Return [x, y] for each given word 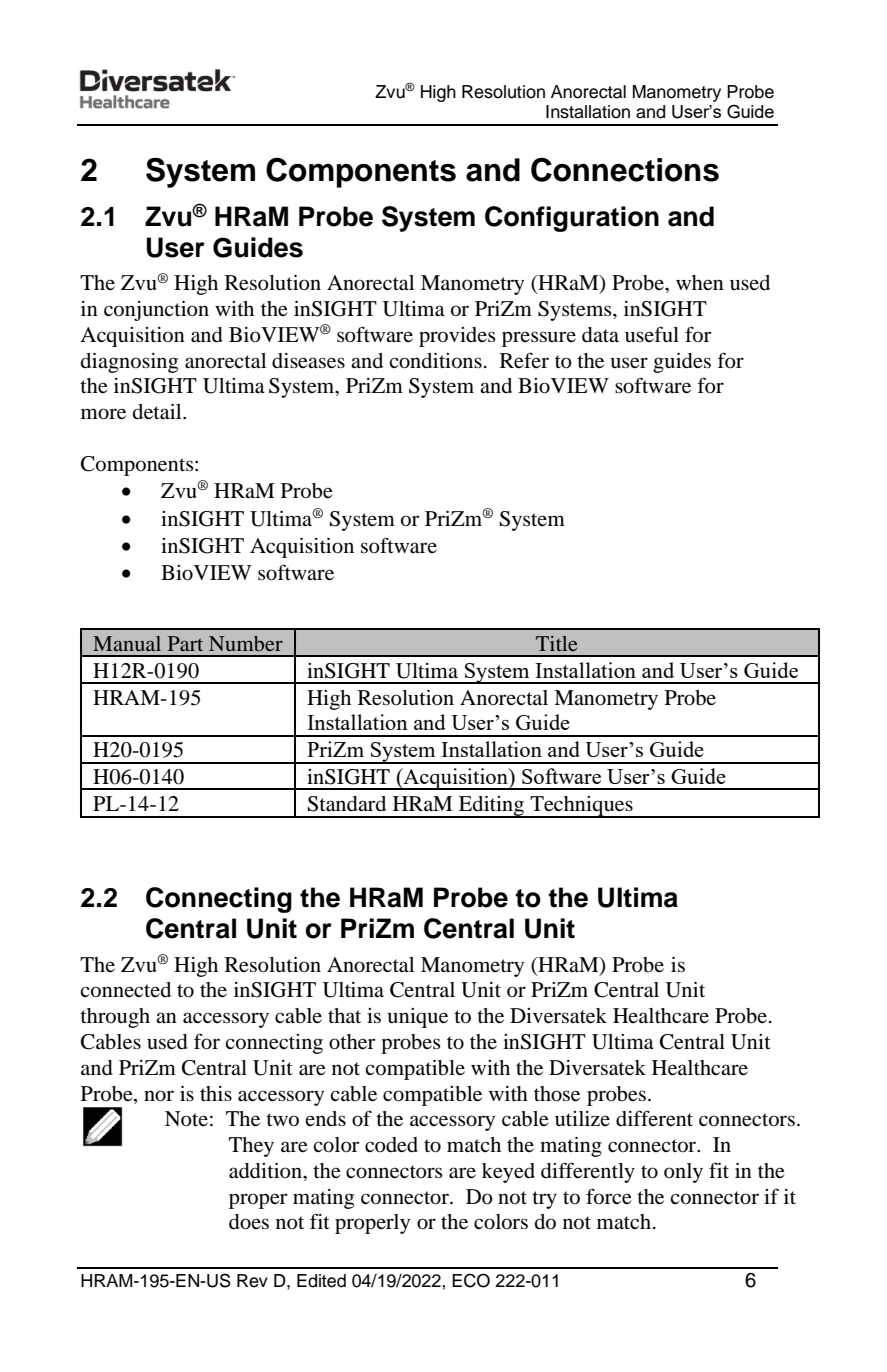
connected [125, 990]
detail [158, 412]
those [557, 1094]
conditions [435, 361]
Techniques [581, 807]
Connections [625, 169]
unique [417, 1018]
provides [457, 337]
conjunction [156, 311]
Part [185, 643]
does [249, 1222]
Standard [347, 804]
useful [652, 334]
